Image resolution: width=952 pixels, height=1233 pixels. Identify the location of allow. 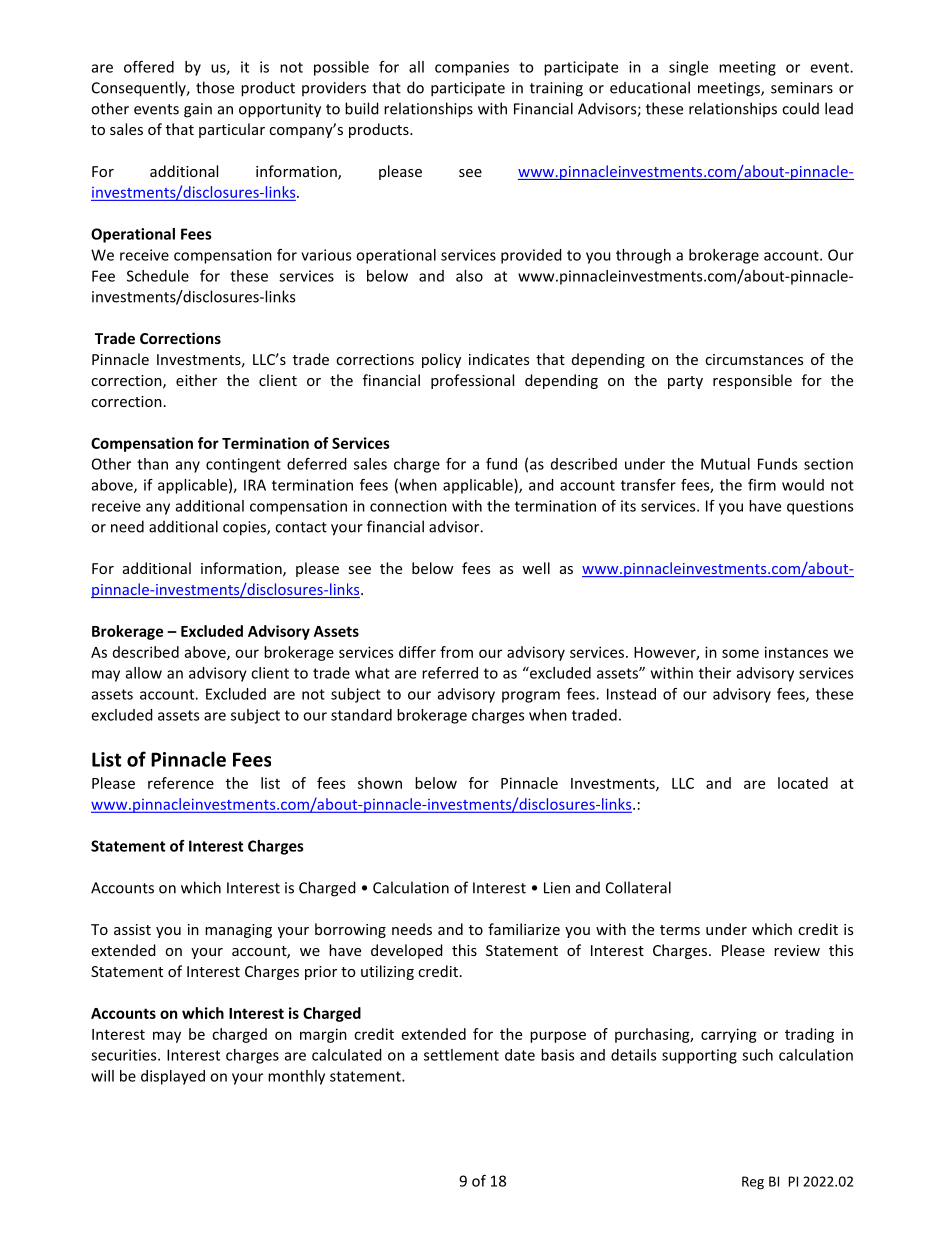
(144, 673).
